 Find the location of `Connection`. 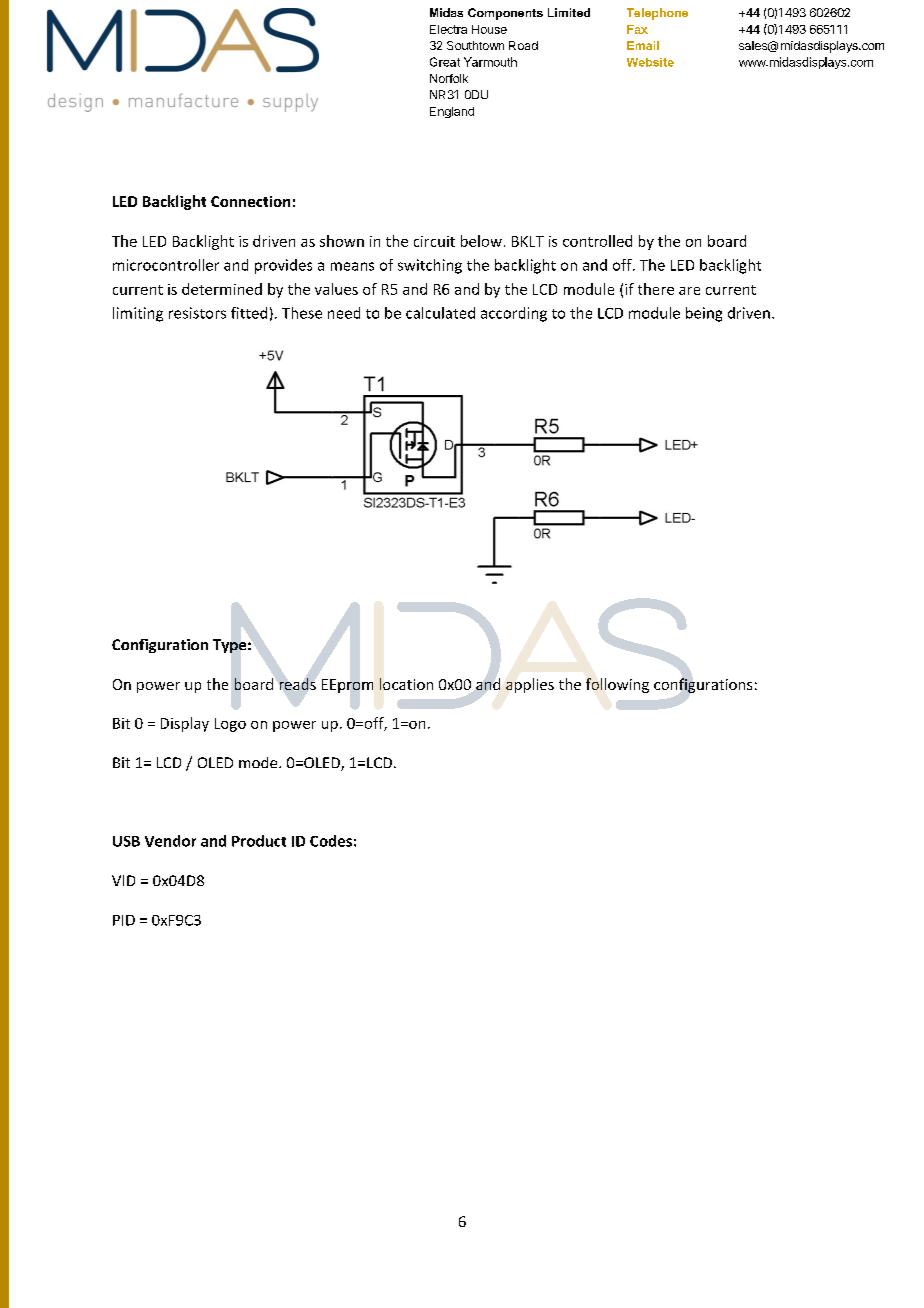

Connection is located at coordinates (250, 201).
